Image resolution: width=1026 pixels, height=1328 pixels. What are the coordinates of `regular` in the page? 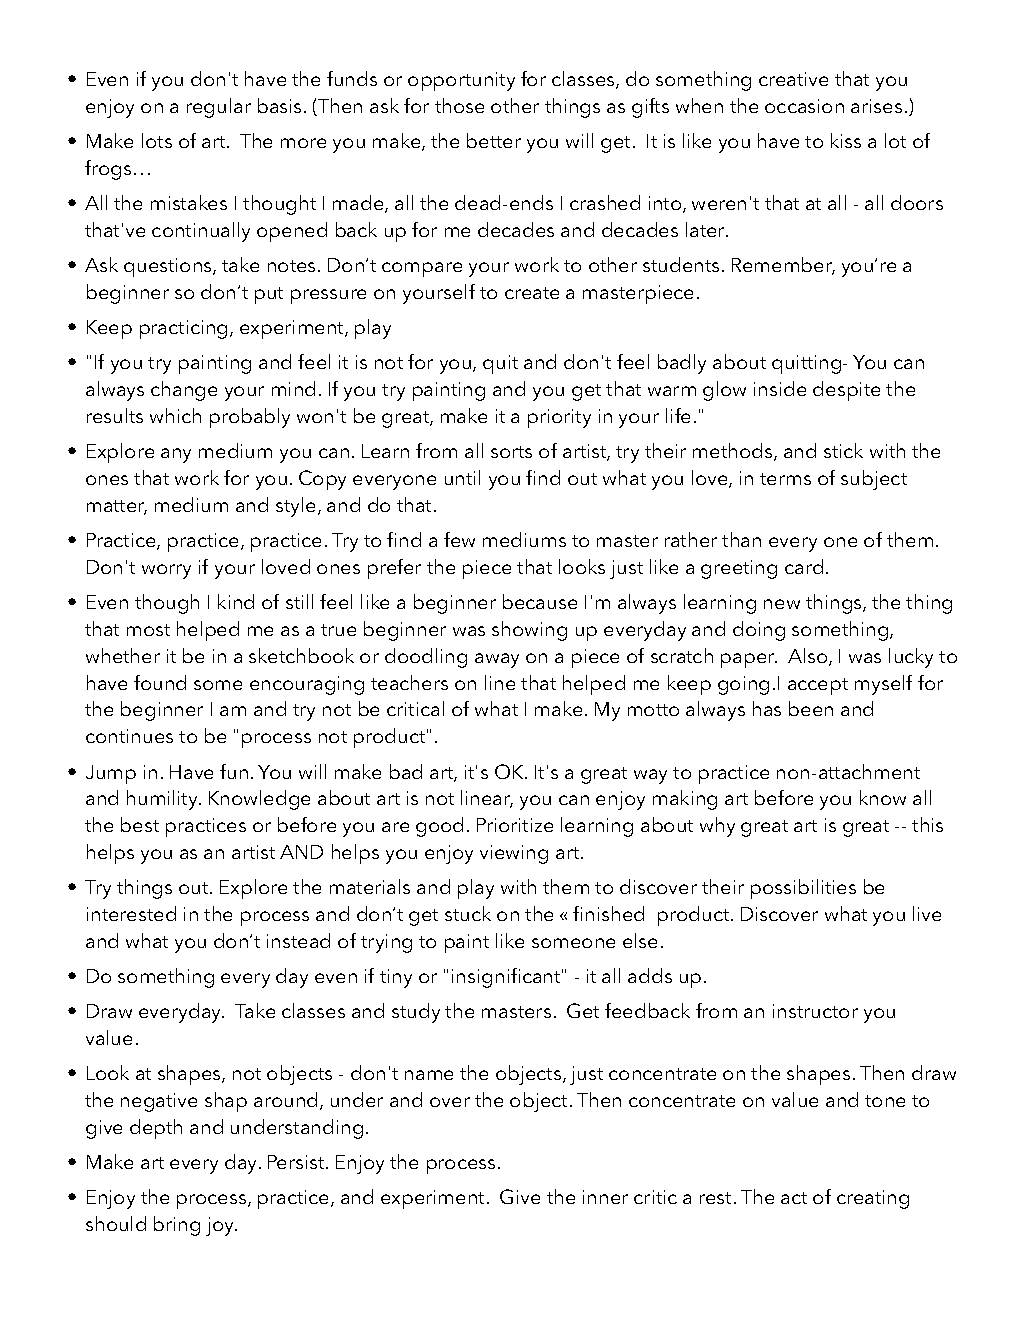 It's located at (219, 108).
